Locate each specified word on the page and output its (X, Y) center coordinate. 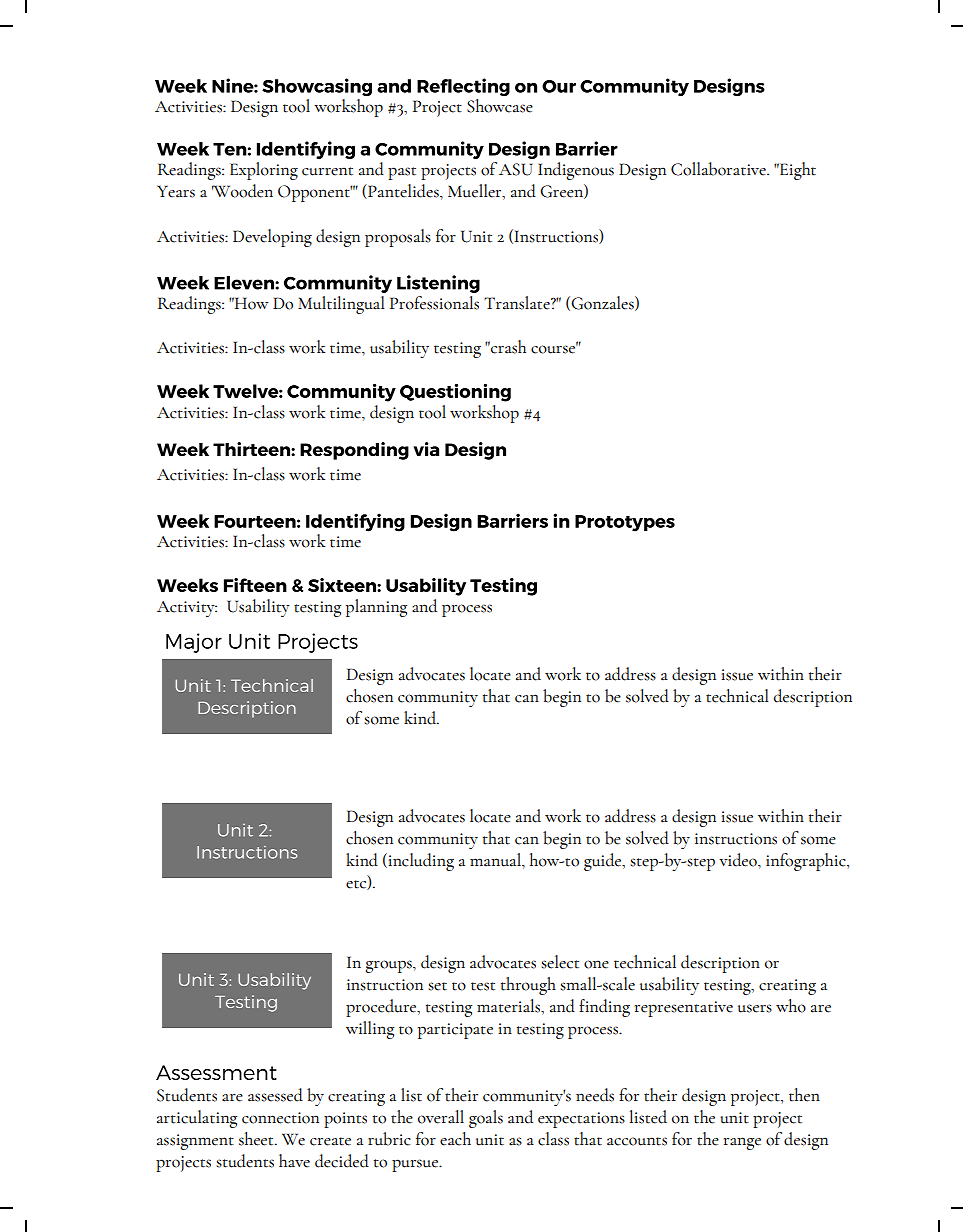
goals (486, 1119)
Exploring (264, 171)
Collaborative (719, 169)
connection (280, 1118)
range (742, 1143)
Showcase (500, 106)
